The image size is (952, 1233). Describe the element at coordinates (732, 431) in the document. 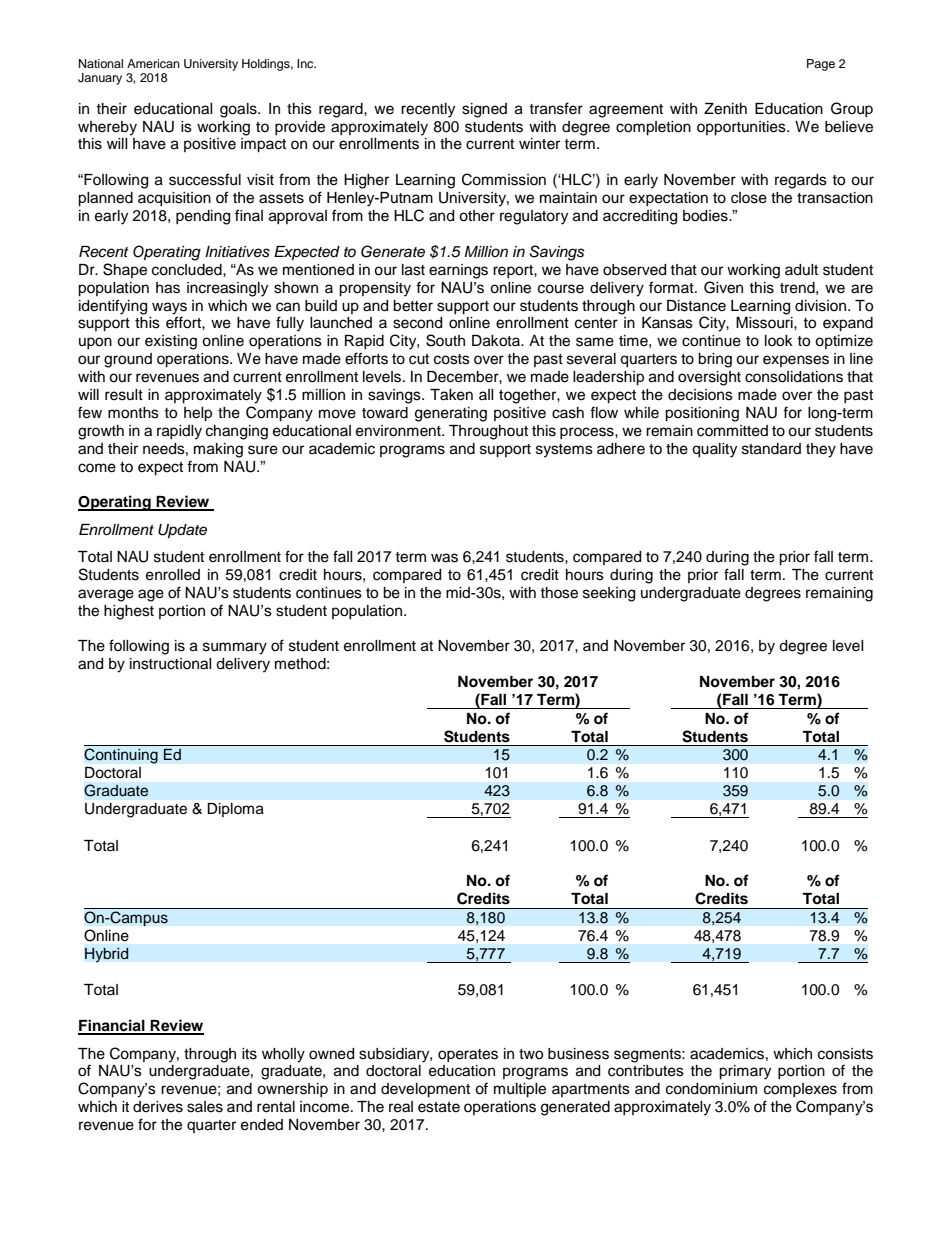

I see `committed` at that location.
